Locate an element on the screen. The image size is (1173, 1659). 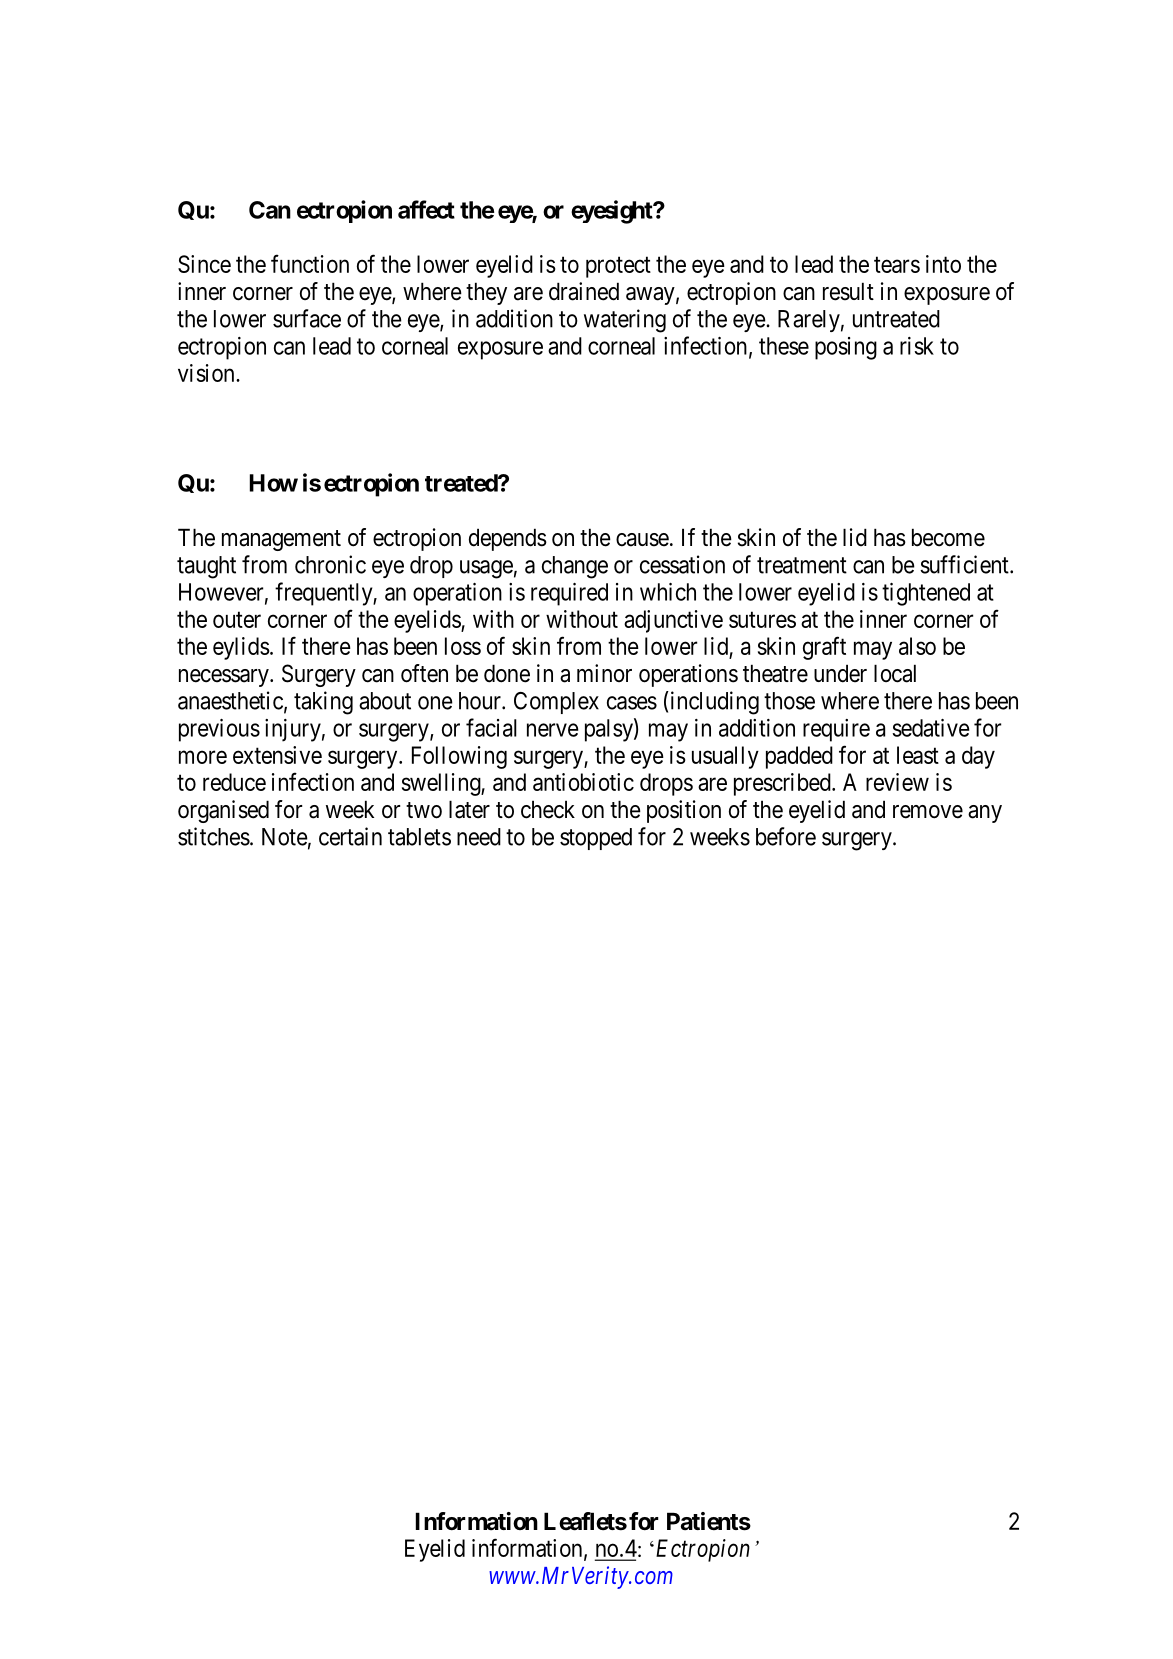
tightened is located at coordinates (926, 594).
